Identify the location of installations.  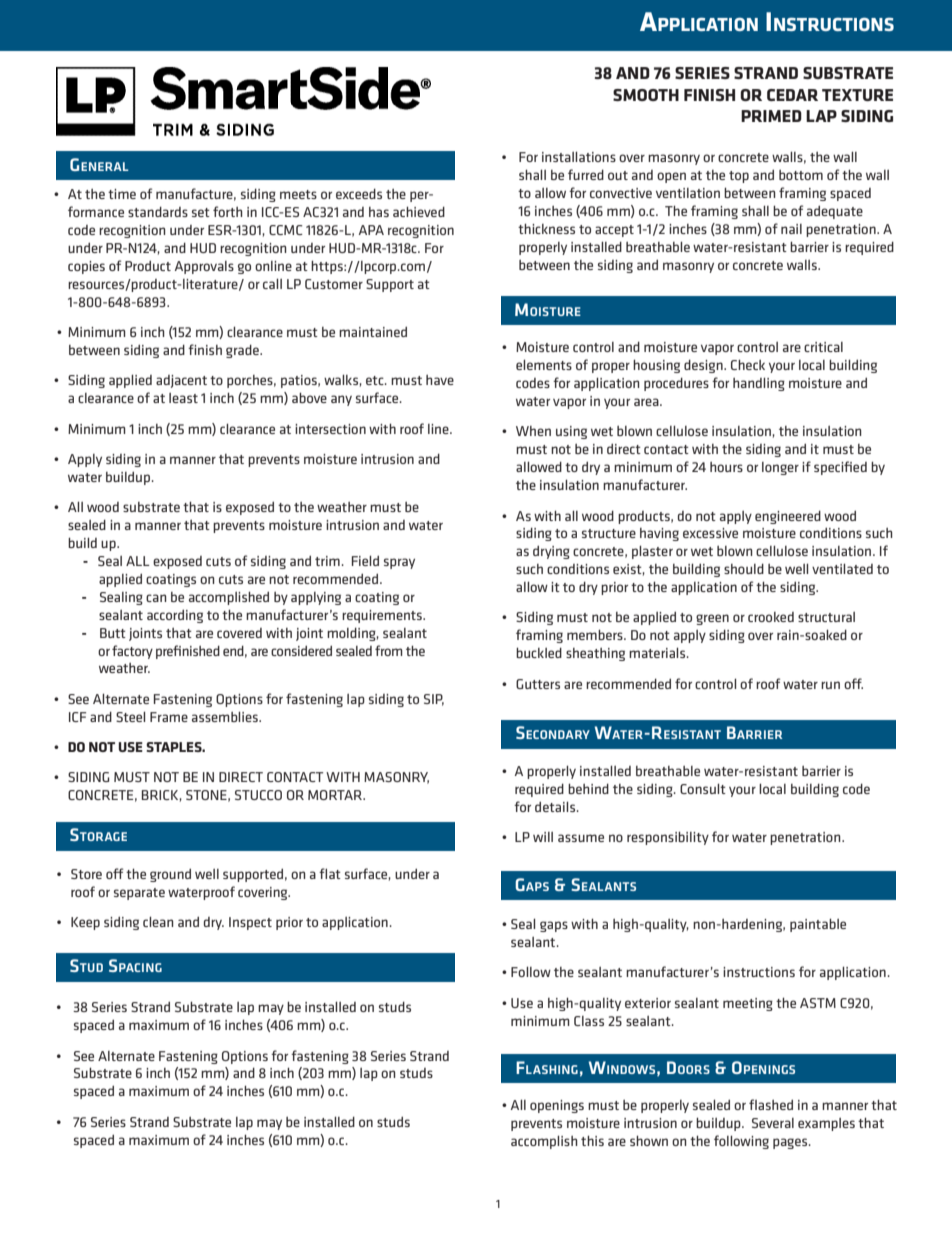
(579, 156).
